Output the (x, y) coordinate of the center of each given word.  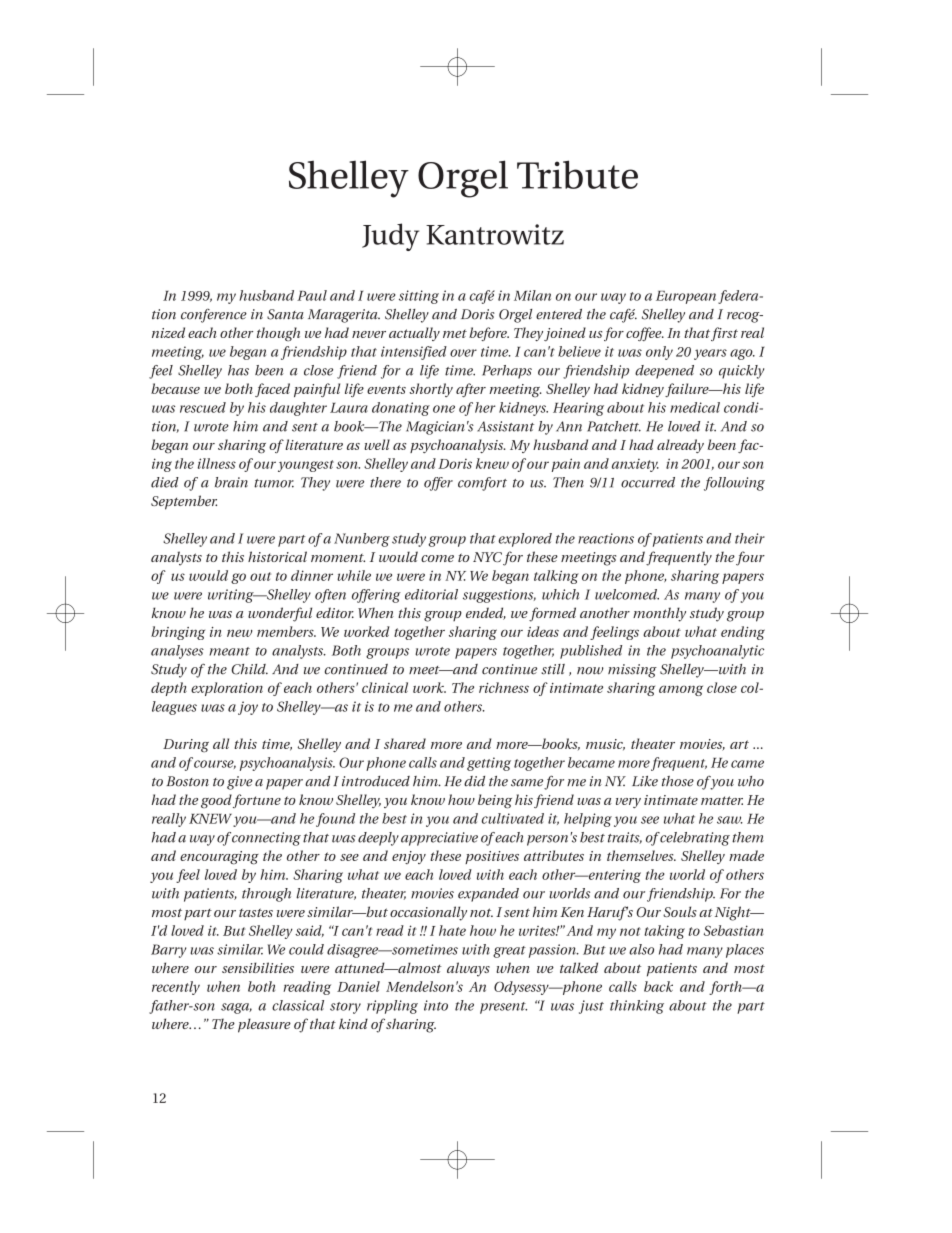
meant (229, 651)
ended (486, 613)
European (687, 297)
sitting (419, 297)
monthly (659, 614)
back (658, 986)
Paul (312, 295)
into (436, 1005)
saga (236, 1008)
